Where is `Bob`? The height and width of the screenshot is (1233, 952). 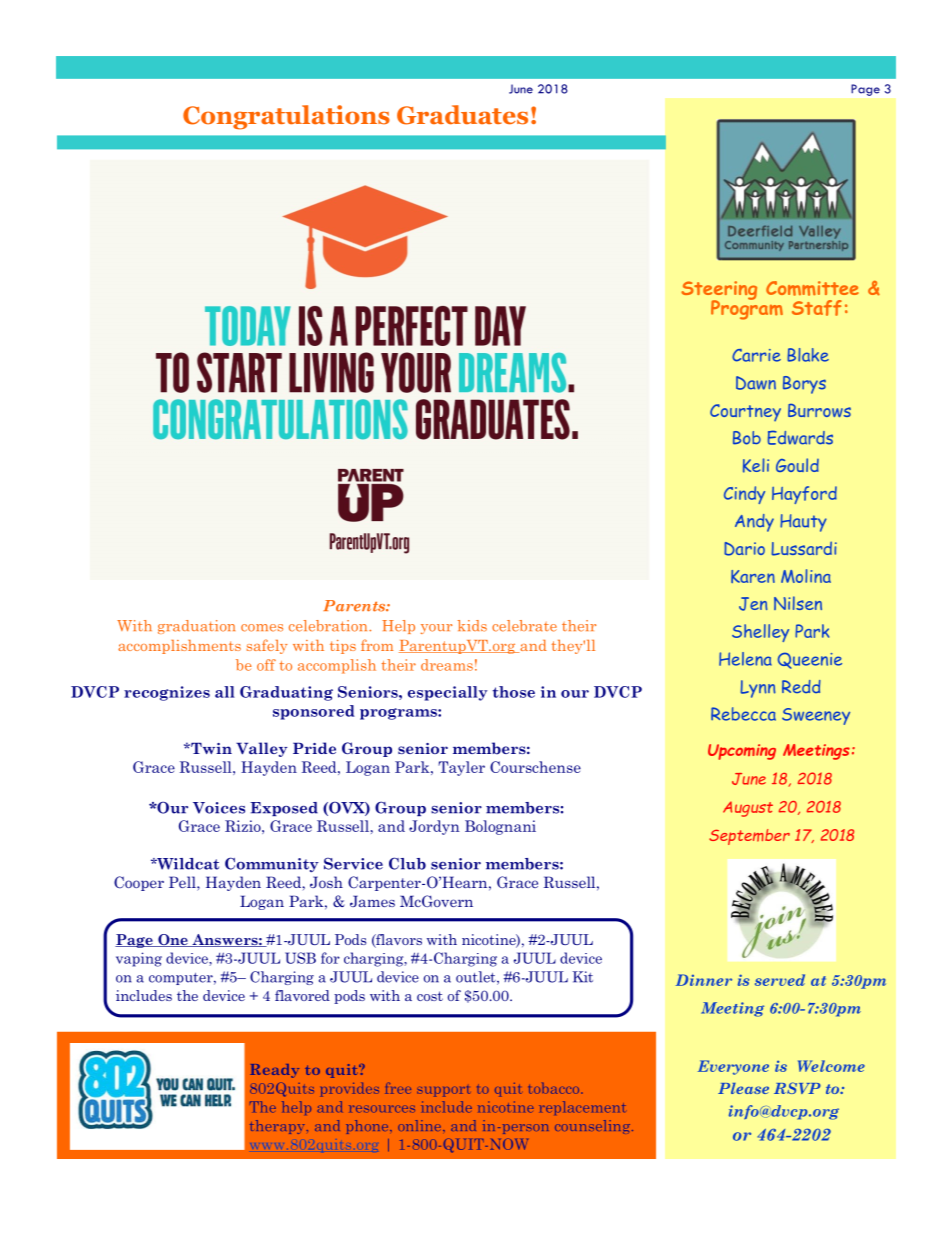
Bob is located at coordinates (747, 438).
